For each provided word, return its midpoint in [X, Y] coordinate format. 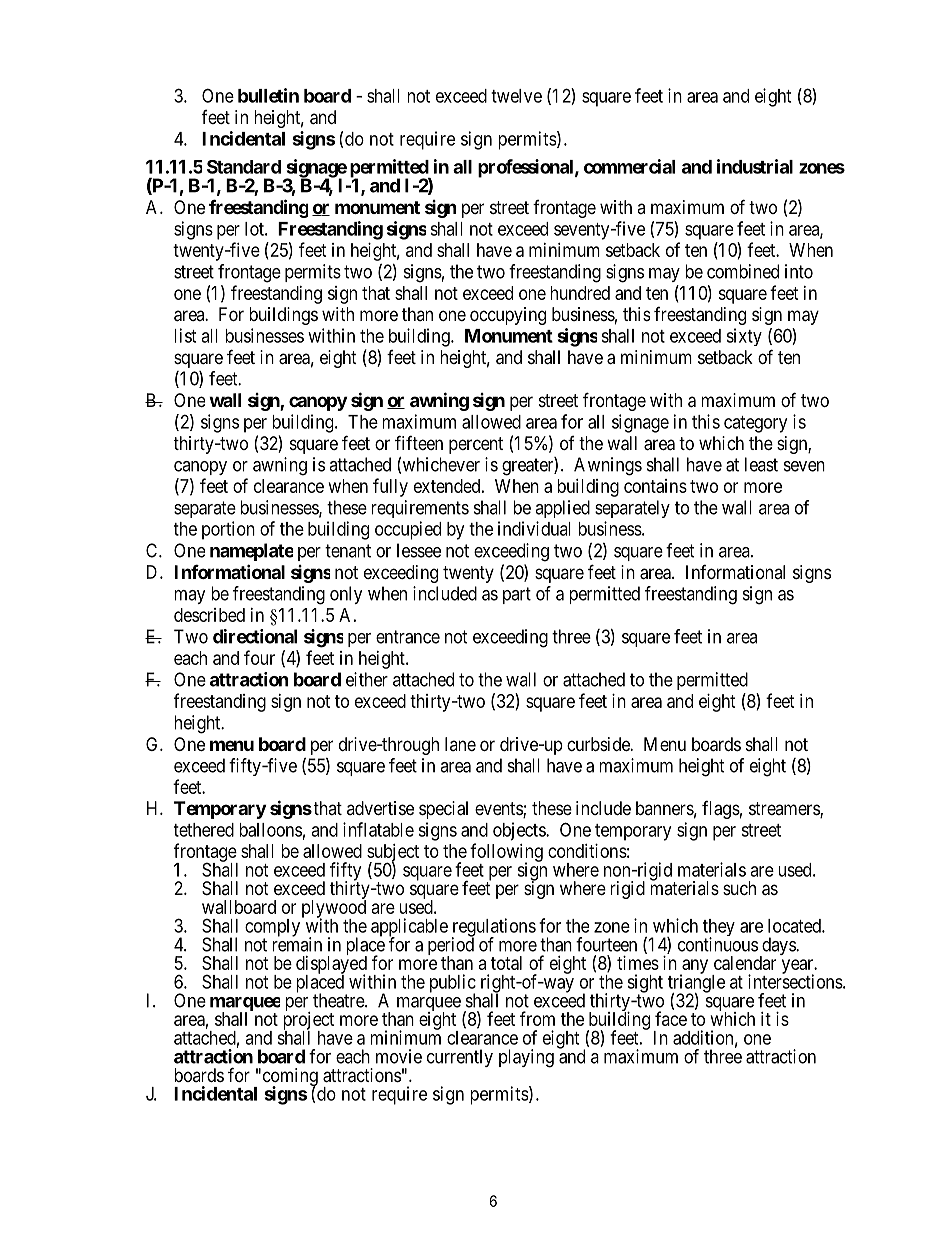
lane [460, 744]
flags [721, 810]
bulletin [268, 95]
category [755, 424]
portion [228, 530]
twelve [516, 96]
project [308, 1022]
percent [476, 445]
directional [255, 636]
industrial [755, 166]
